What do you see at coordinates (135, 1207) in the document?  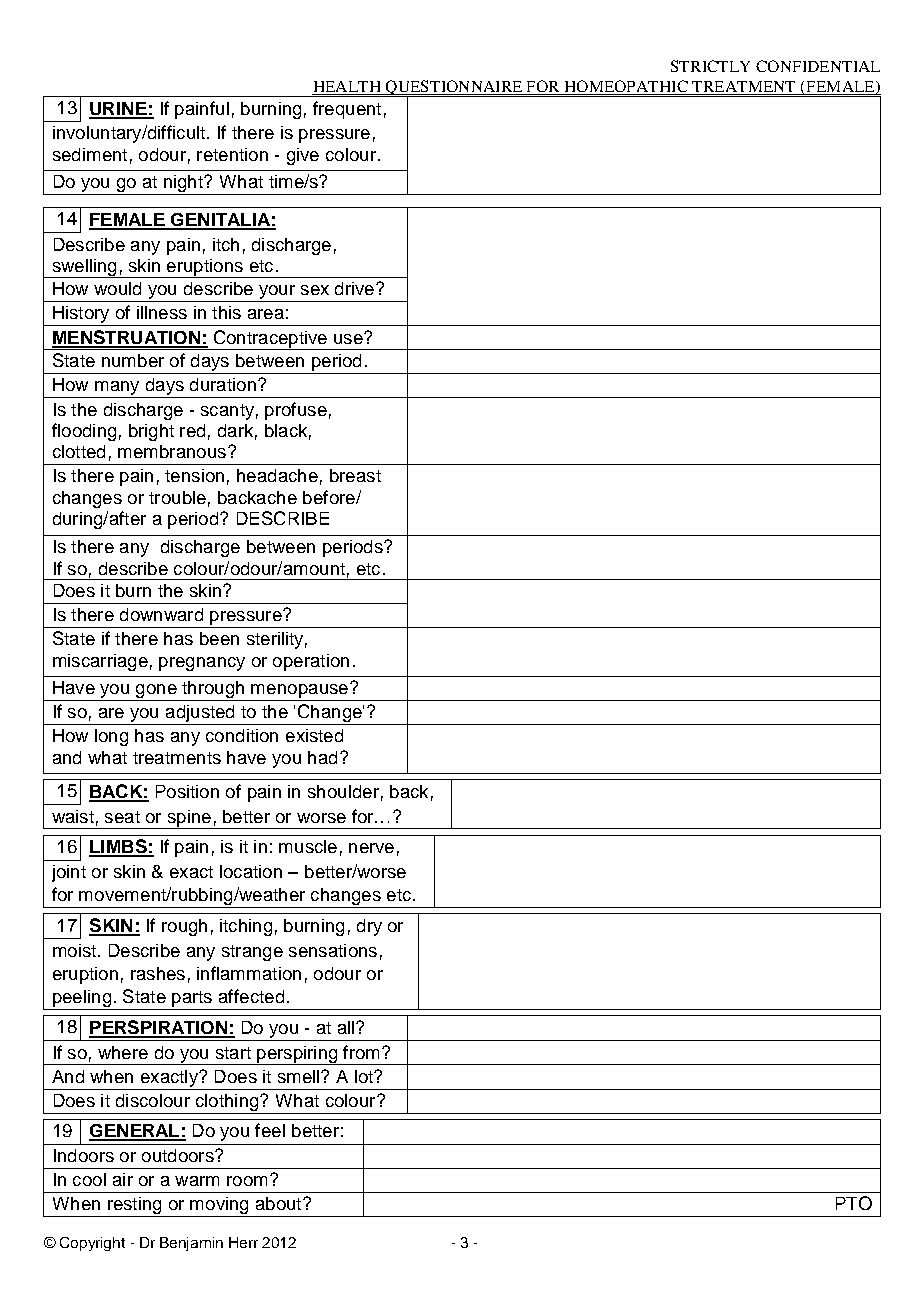 I see `resting` at bounding box center [135, 1207].
